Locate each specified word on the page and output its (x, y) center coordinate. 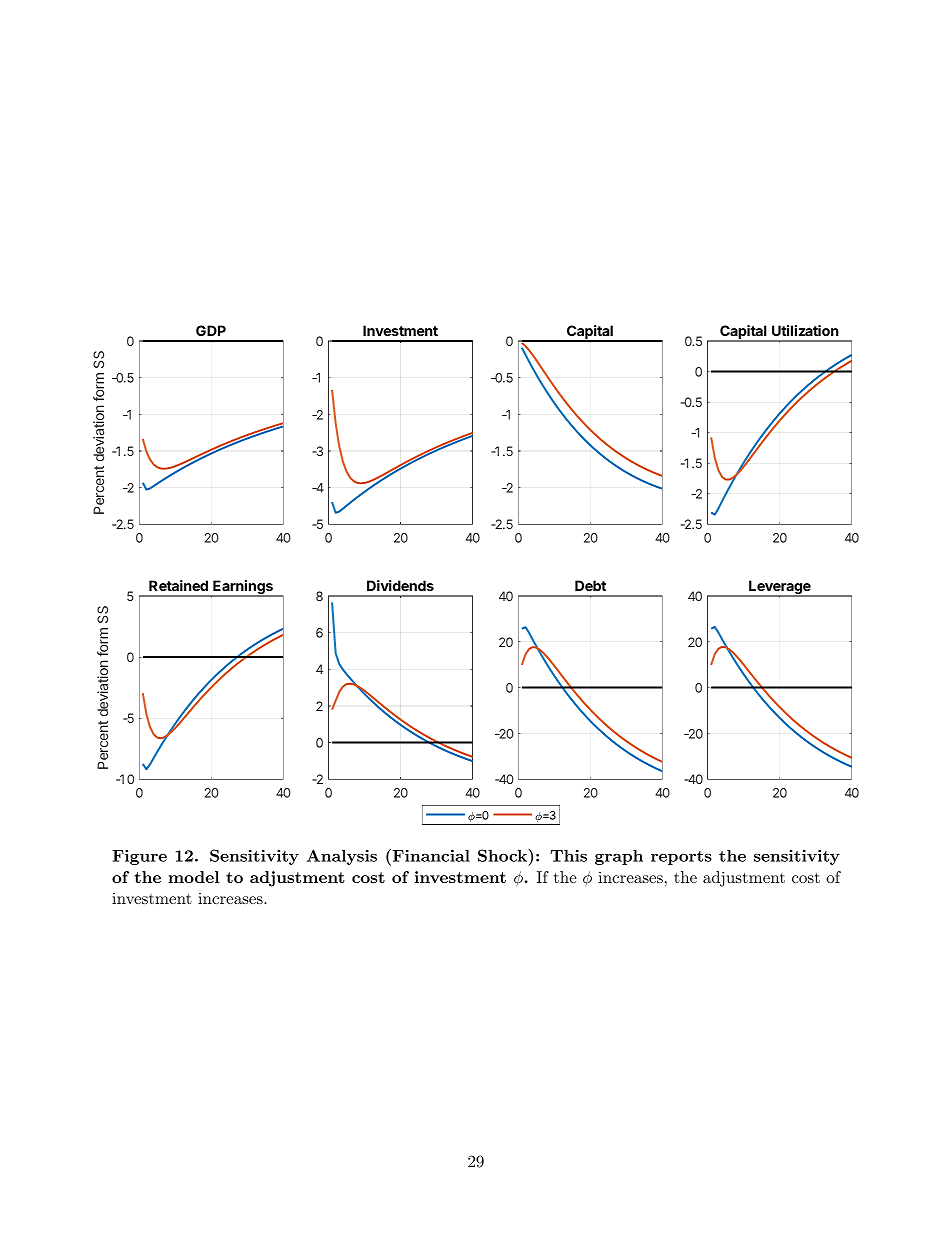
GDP (211, 330)
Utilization (805, 330)
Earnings (243, 588)
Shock (503, 855)
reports (681, 858)
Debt (590, 585)
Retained (178, 585)
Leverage (780, 588)
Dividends (400, 585)
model (193, 877)
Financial (430, 857)
